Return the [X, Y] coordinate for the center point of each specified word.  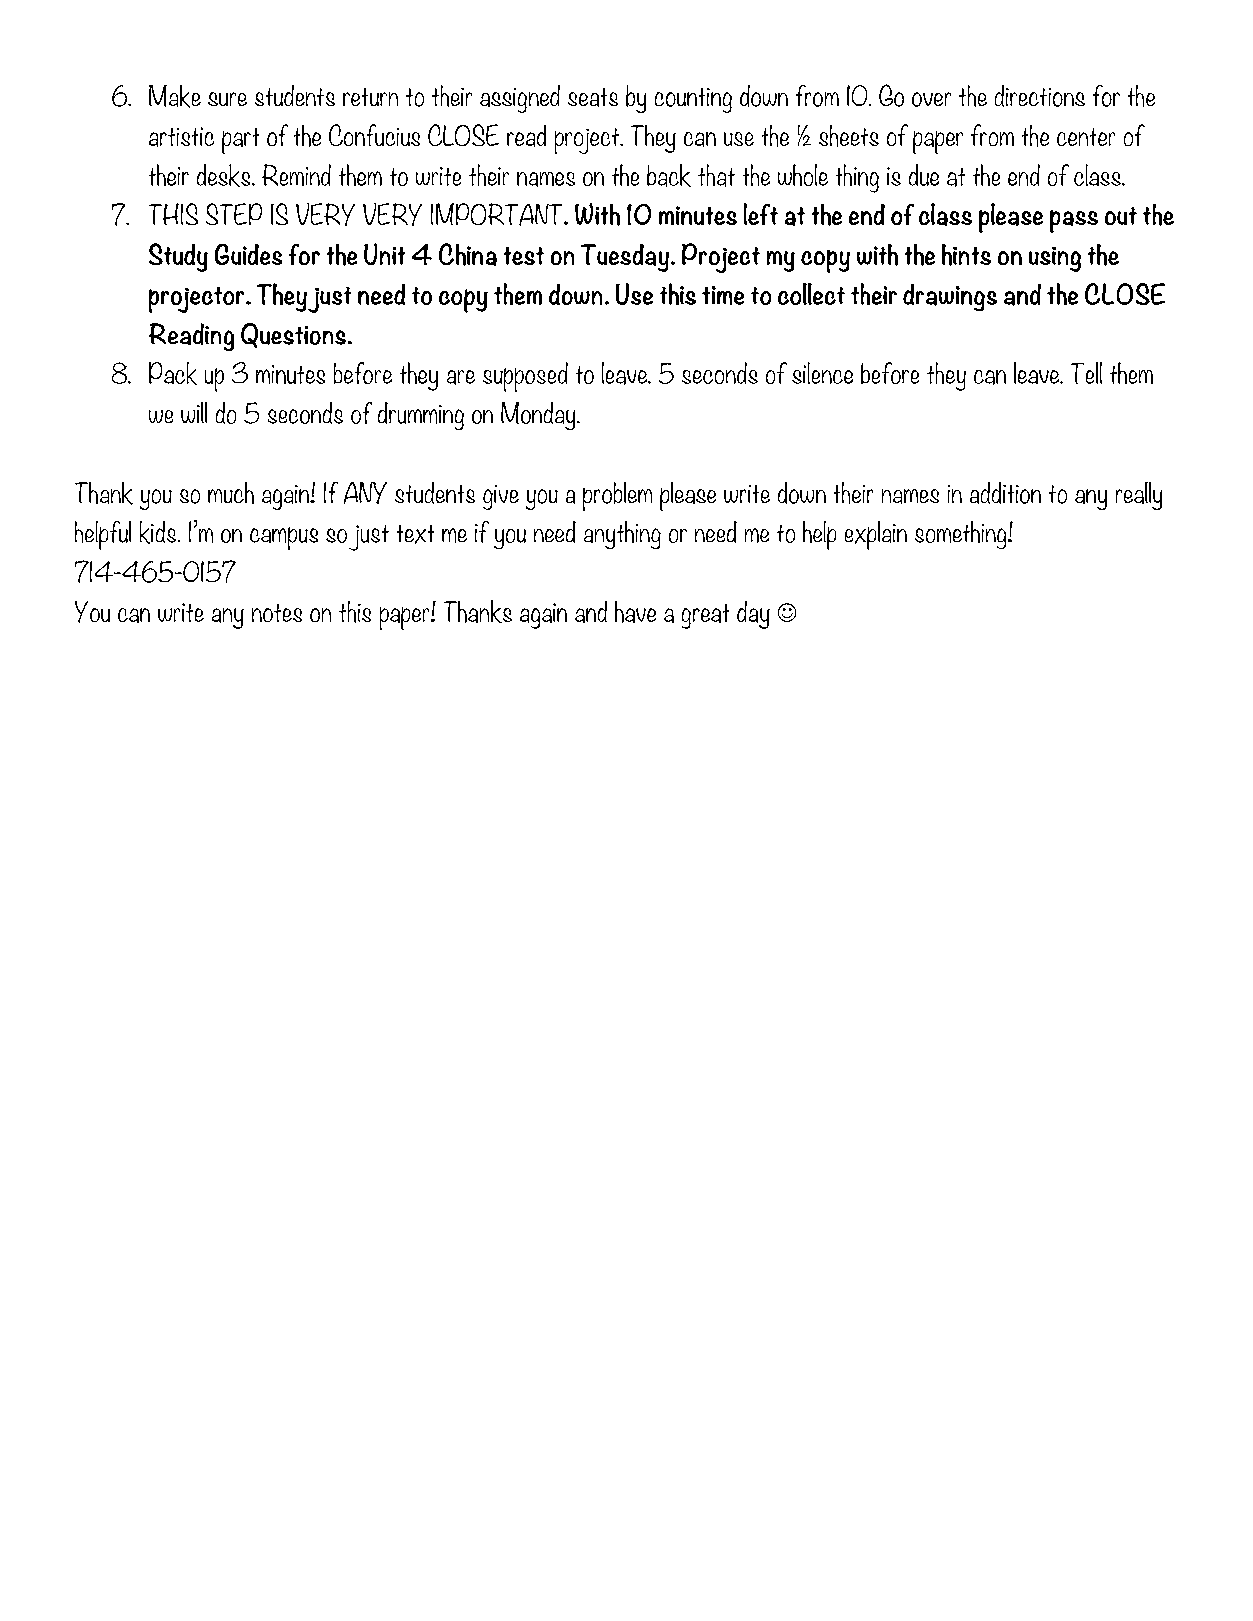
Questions [293, 335]
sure [227, 99]
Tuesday [626, 258]
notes [277, 613]
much [231, 493]
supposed [525, 377]
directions [1040, 96]
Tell [1086, 373]
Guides [248, 254]
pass [1074, 221]
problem [617, 496]
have [635, 612]
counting [693, 100]
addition [1005, 493]
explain [876, 535]
